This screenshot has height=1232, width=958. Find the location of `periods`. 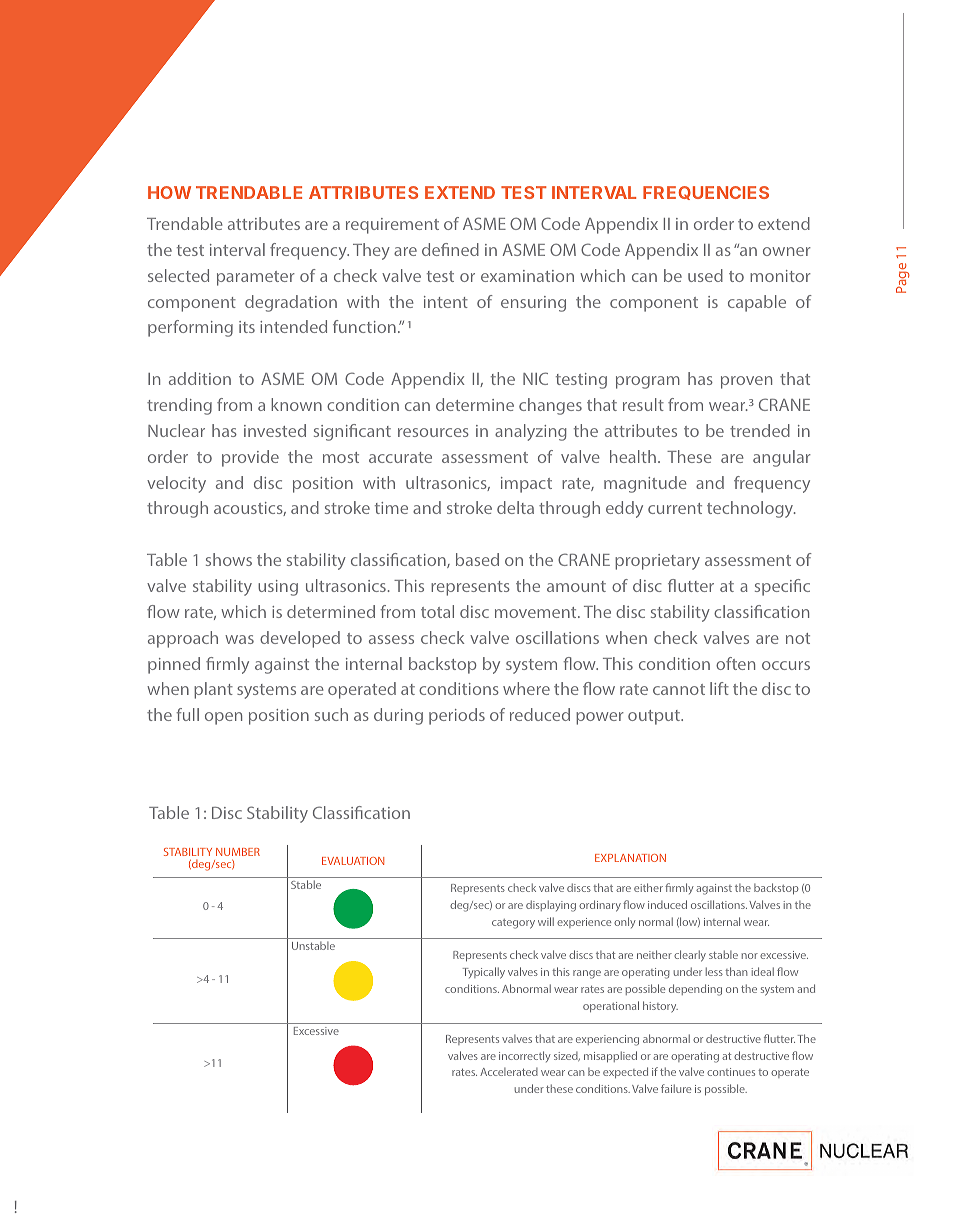

periods is located at coordinates (457, 716).
